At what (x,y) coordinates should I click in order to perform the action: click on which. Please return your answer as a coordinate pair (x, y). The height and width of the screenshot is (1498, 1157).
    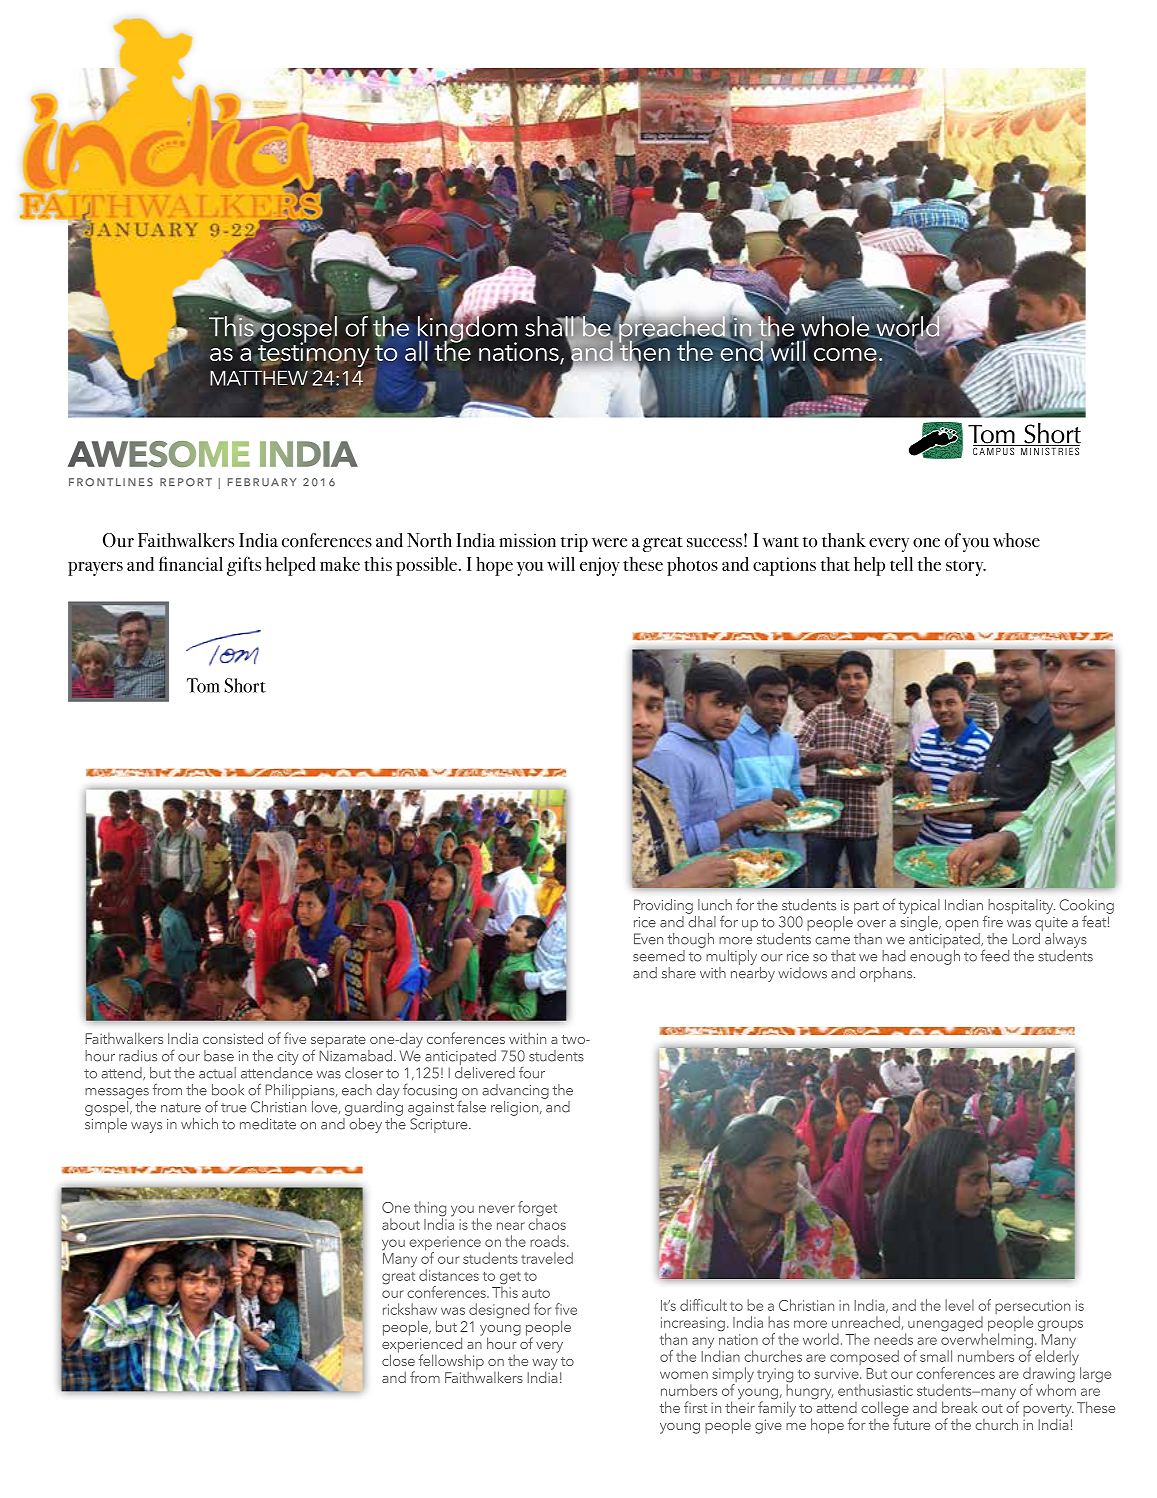
    Looking at the image, I should click on (199, 1124).
